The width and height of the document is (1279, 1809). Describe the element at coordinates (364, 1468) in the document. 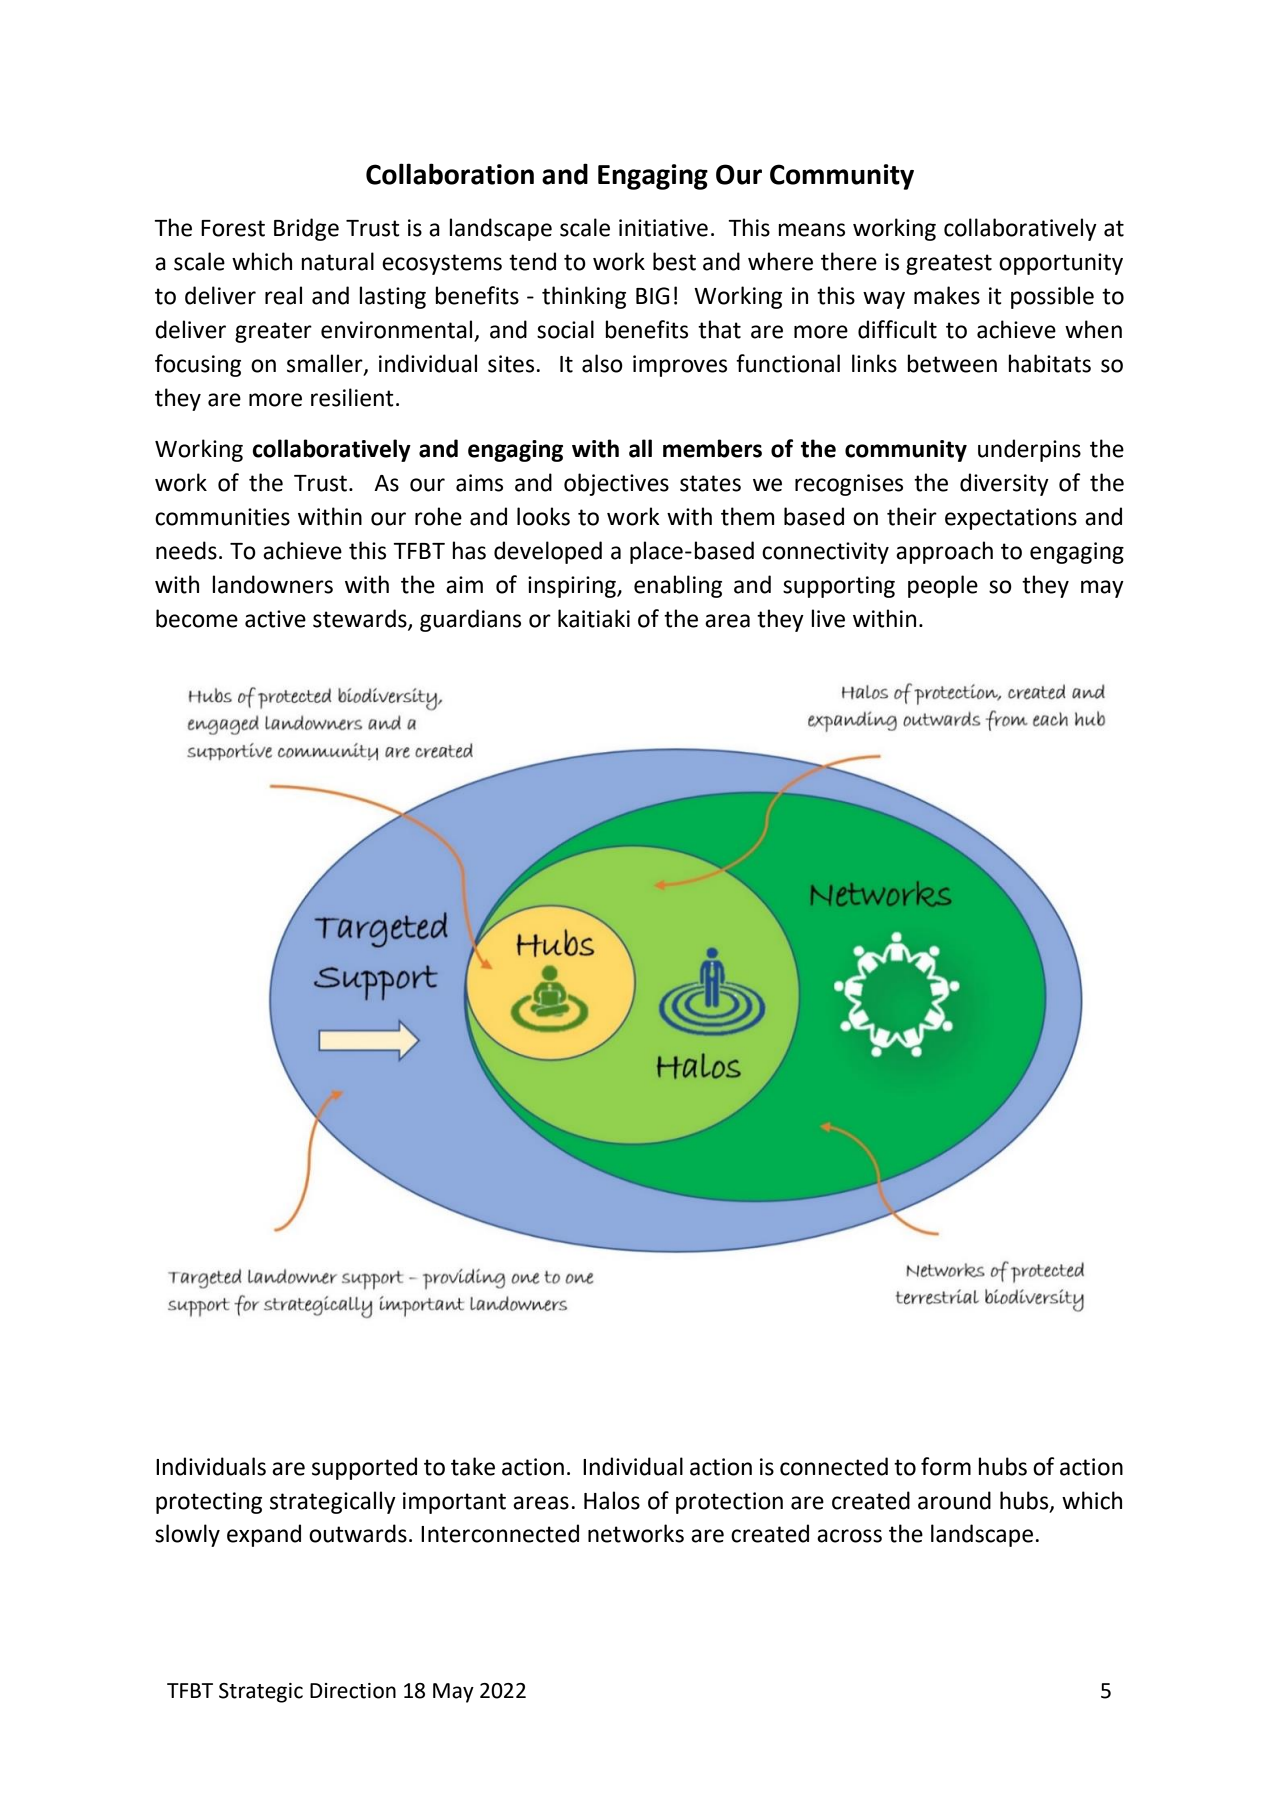

I see `supported` at that location.
